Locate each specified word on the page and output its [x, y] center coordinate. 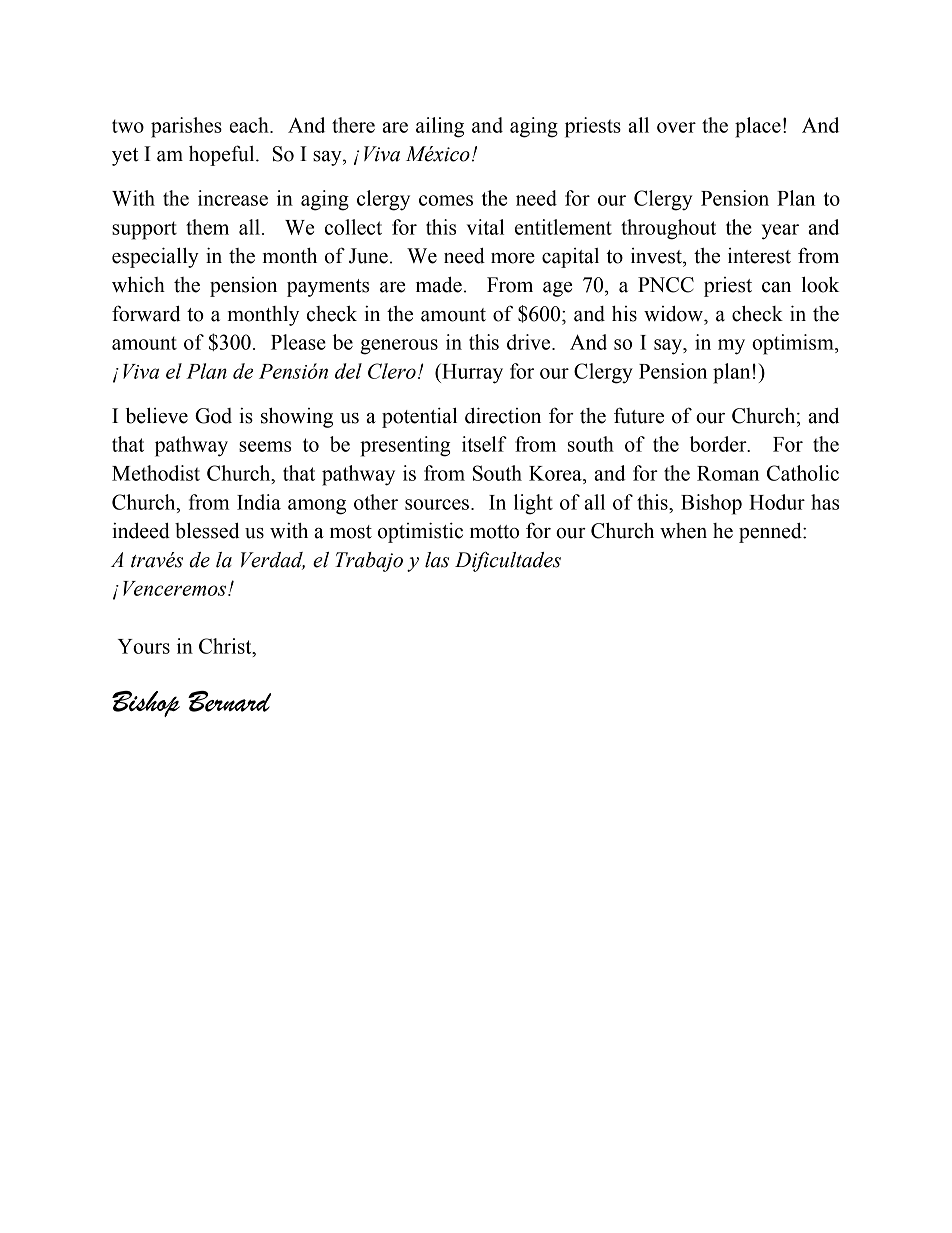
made [439, 285]
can [776, 287]
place [758, 127]
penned [771, 533]
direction [503, 415]
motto [494, 532]
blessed [207, 531]
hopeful [223, 155]
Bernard [229, 701]
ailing [440, 127]
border [719, 444]
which [138, 285]
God [213, 416]
